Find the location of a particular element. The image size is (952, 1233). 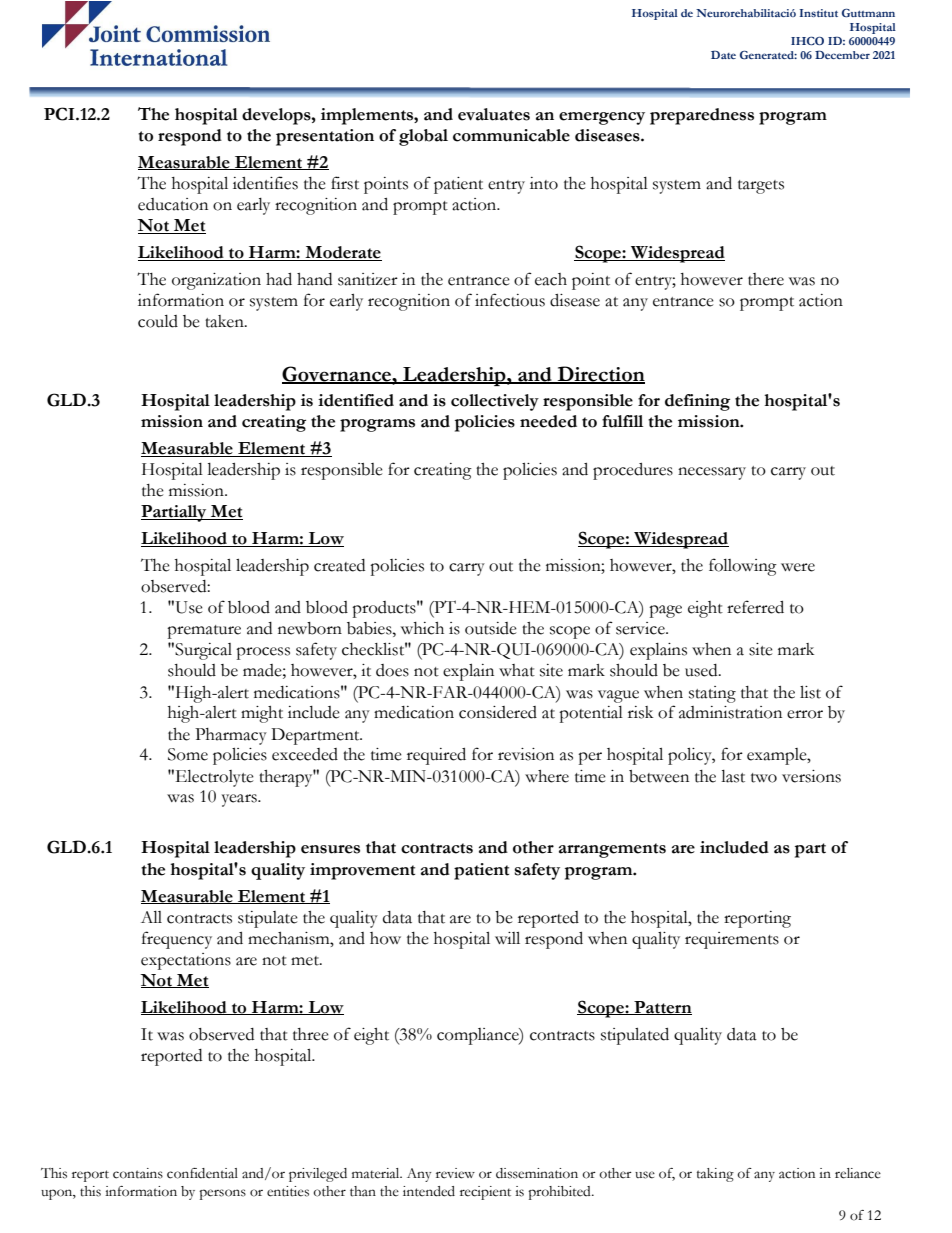

evaluates is located at coordinates (494, 114).
